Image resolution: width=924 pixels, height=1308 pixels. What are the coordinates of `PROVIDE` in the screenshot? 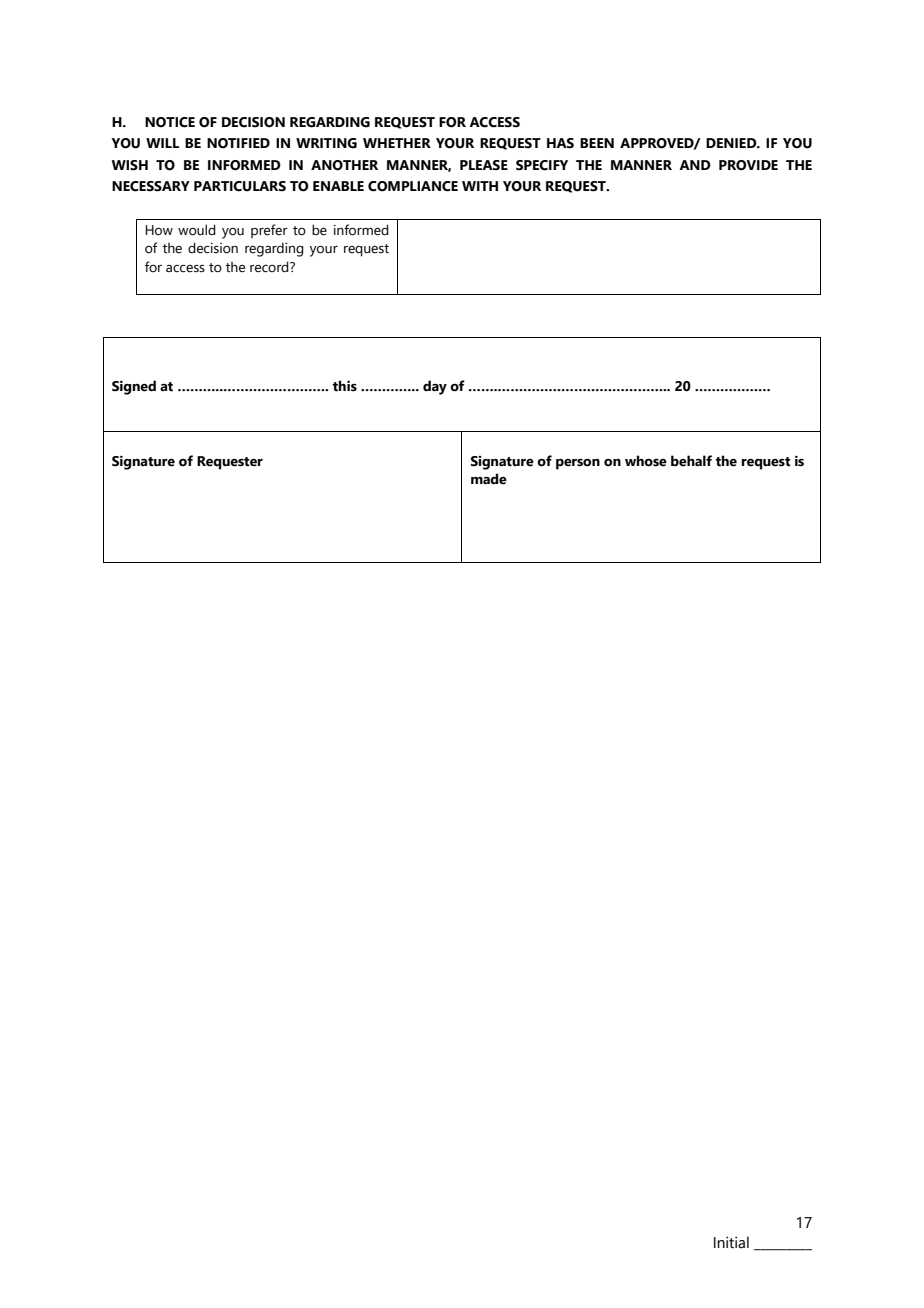 It's located at (748, 165).
